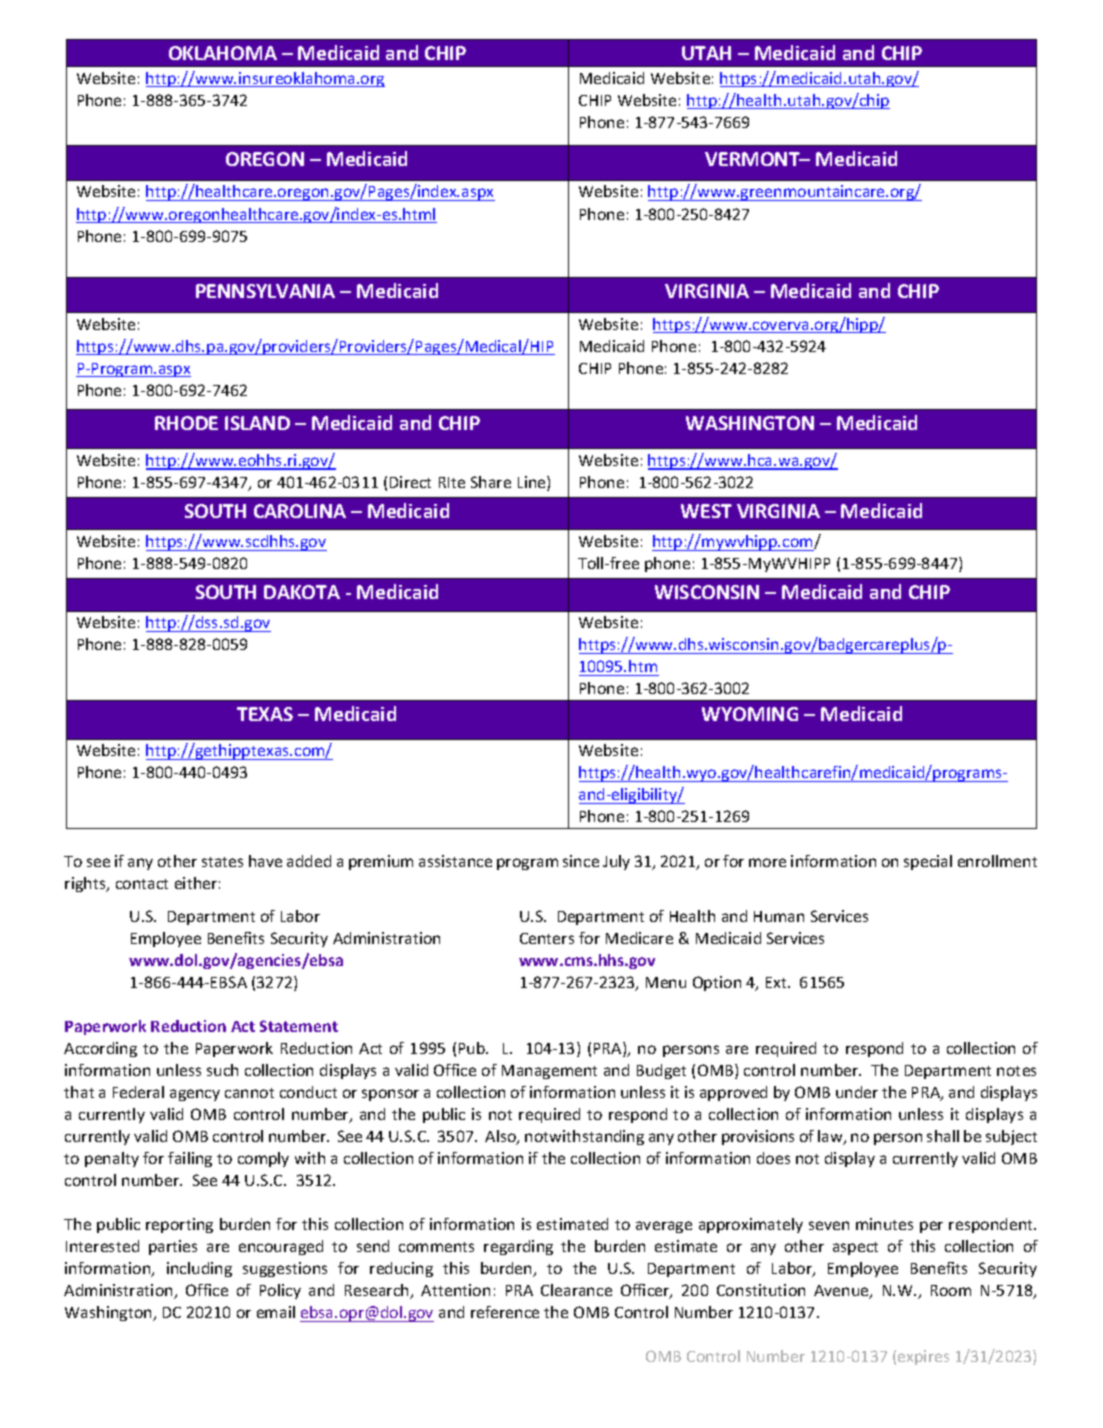 Image resolution: width=1103 pixels, height=1428 pixels. Describe the element at coordinates (199, 1269) in the image. I see `including` at that location.
